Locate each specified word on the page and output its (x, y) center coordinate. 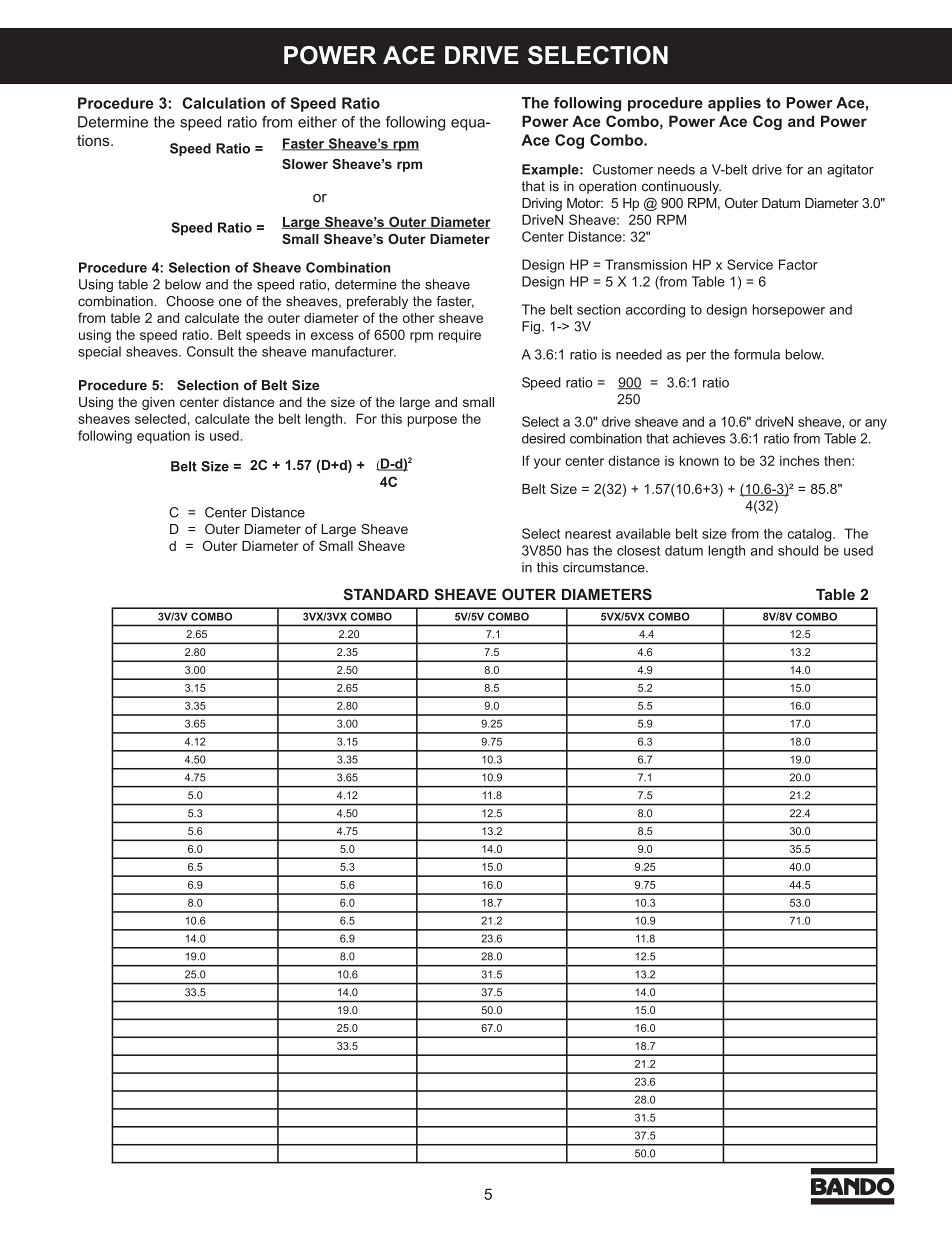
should (798, 550)
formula (757, 354)
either (317, 122)
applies (734, 104)
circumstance (605, 567)
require (460, 336)
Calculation (223, 103)
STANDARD (386, 594)
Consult (210, 351)
